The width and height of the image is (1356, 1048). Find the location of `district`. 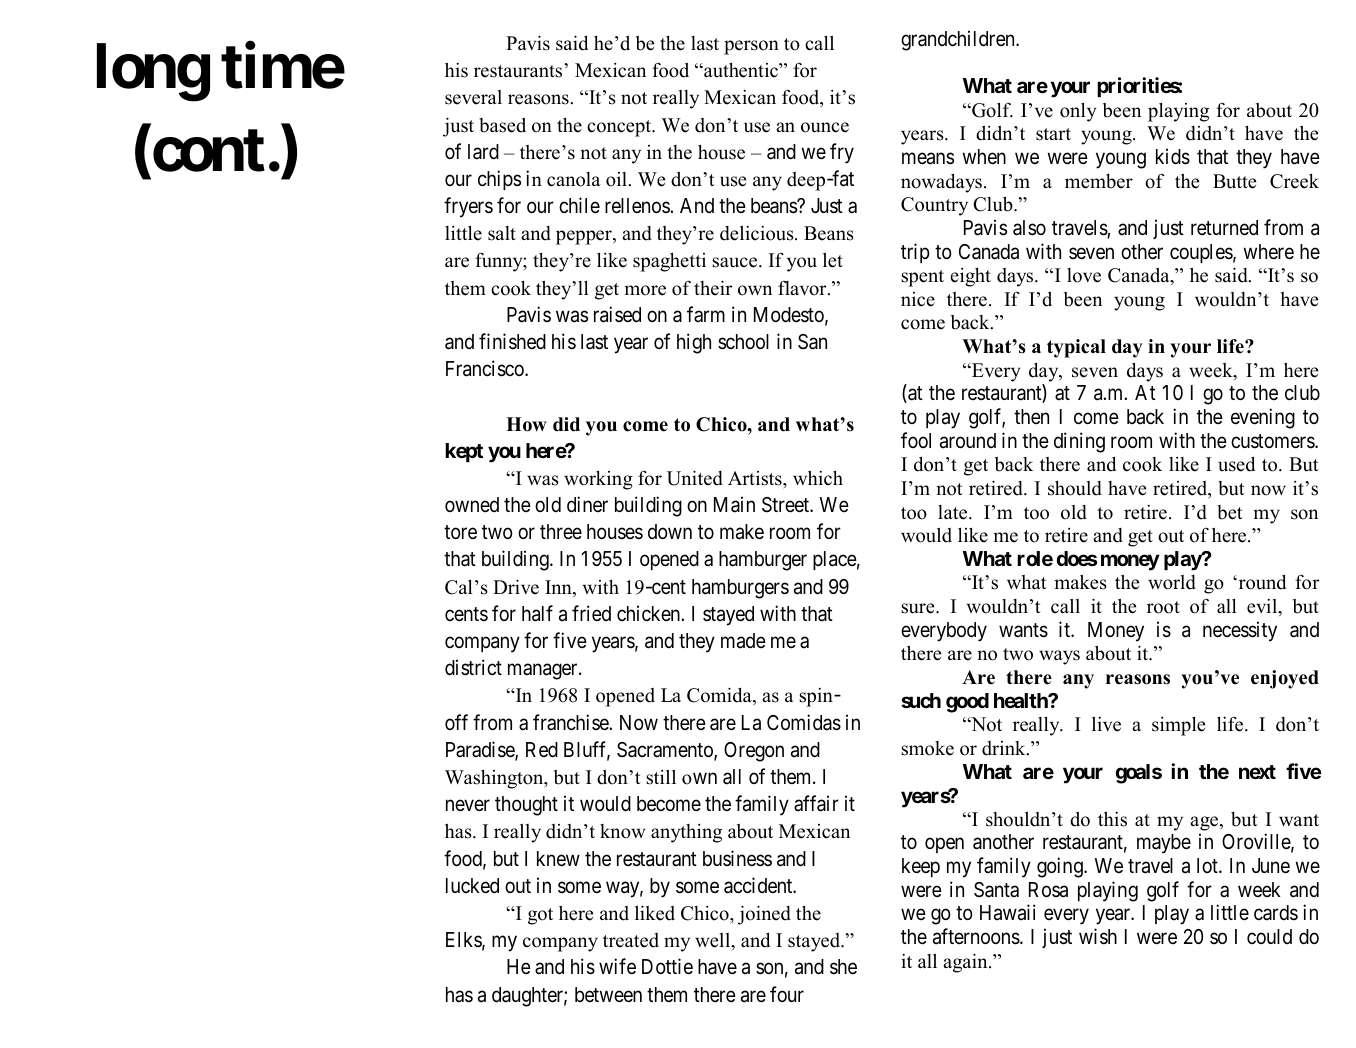

district is located at coordinates (473, 667).
